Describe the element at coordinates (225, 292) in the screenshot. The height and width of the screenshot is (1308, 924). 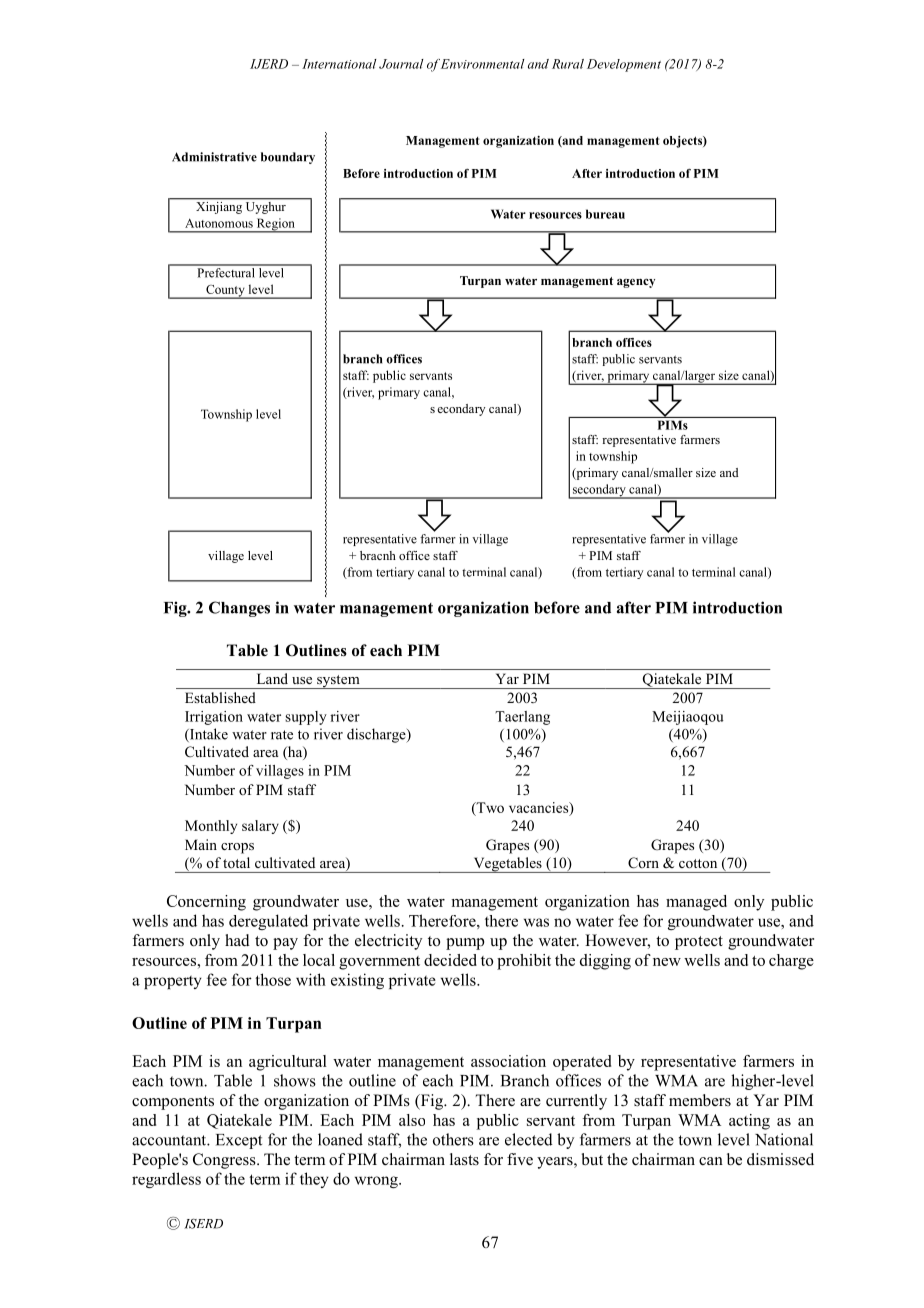
I see `County` at that location.
